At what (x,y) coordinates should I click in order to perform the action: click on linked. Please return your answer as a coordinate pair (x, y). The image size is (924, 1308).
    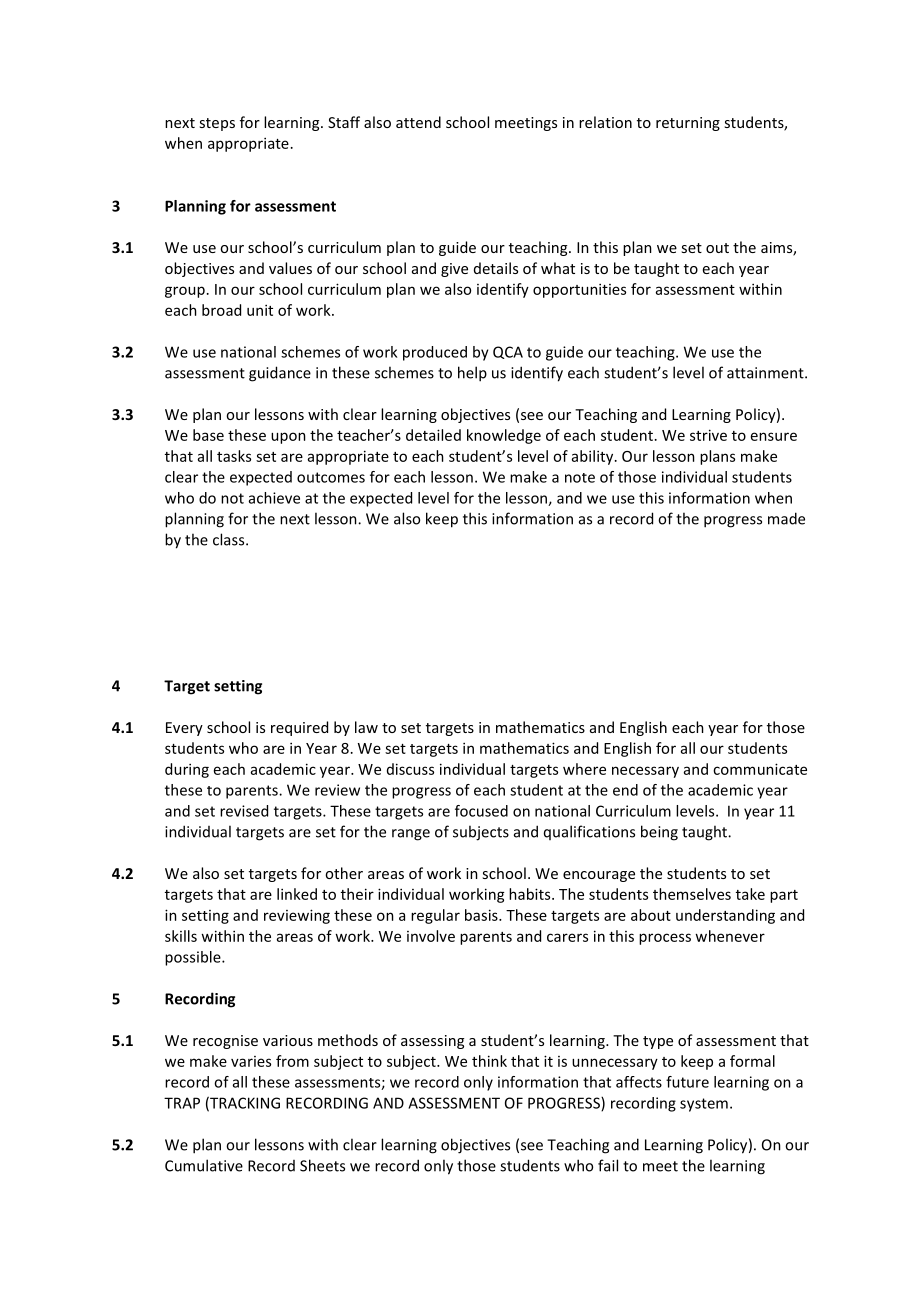
    Looking at the image, I should click on (297, 894).
